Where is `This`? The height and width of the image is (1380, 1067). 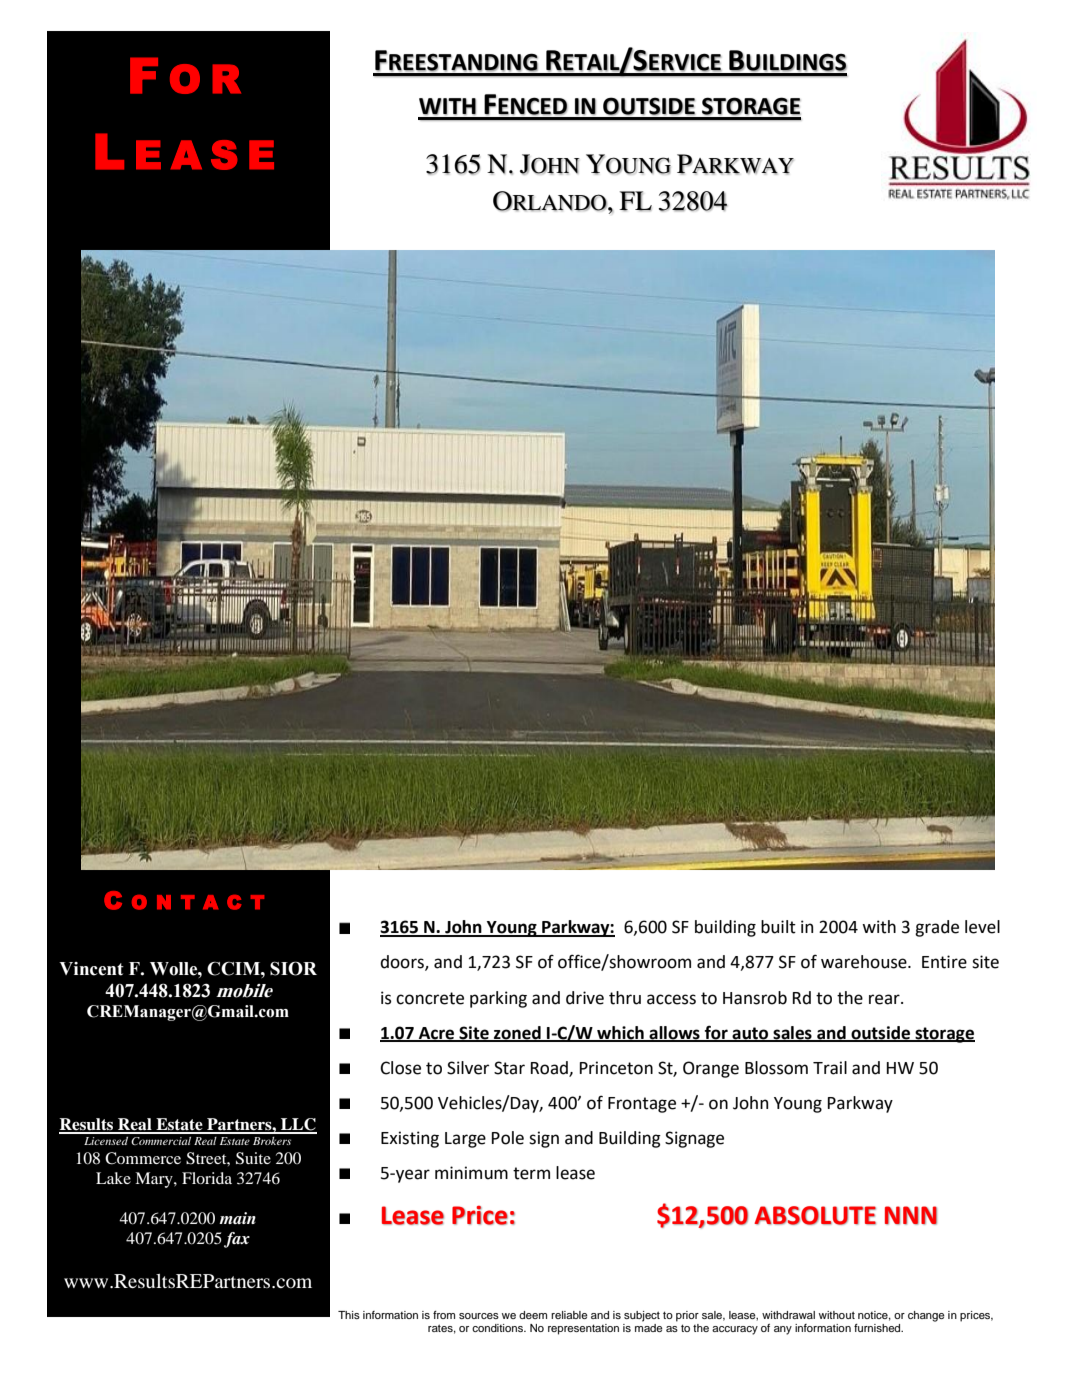 This is located at coordinates (349, 1315).
